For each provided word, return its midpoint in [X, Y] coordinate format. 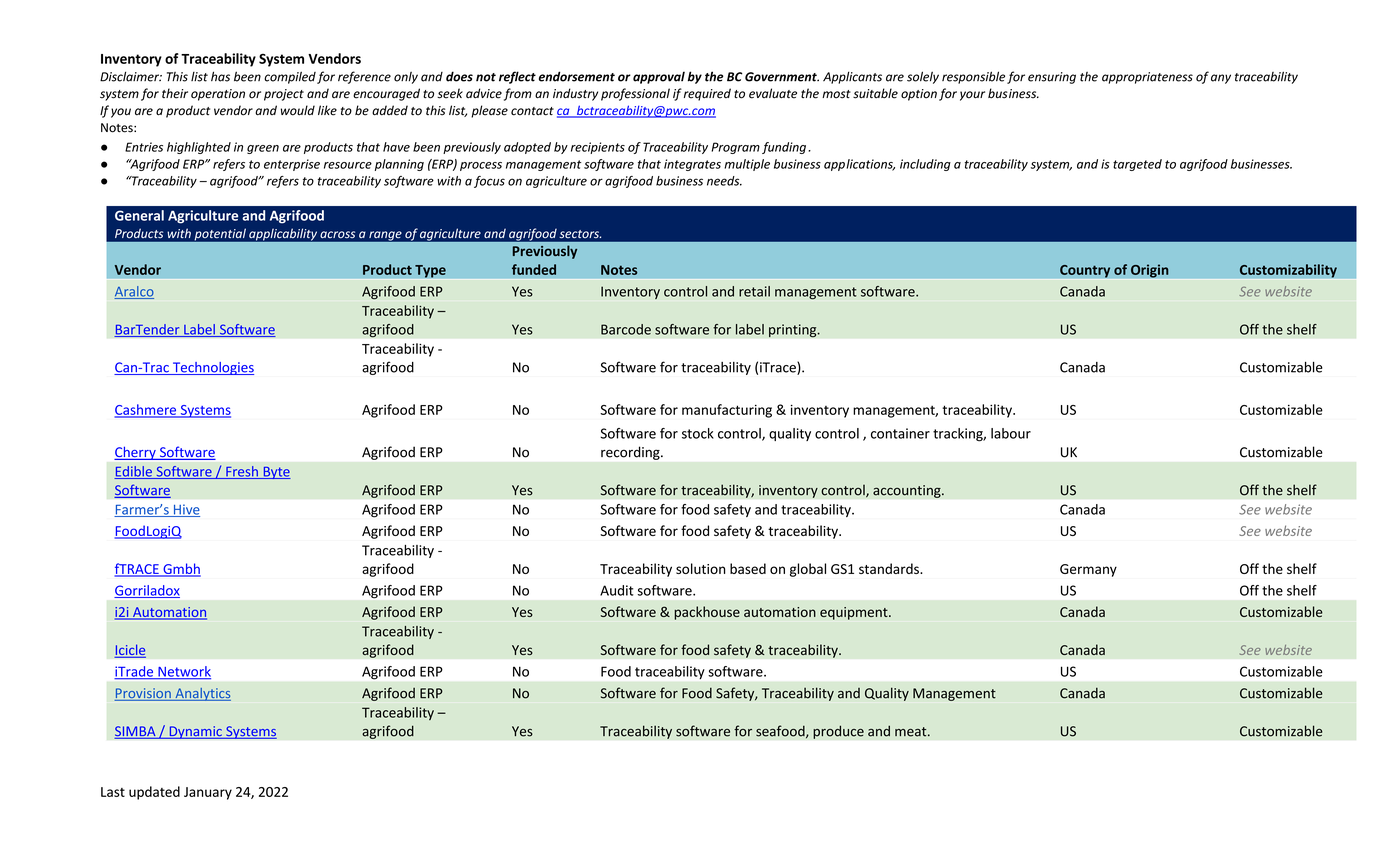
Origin [1150, 271]
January [208, 793]
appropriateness [1147, 78]
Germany [1088, 570]
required [707, 94]
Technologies [212, 368]
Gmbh [181, 570]
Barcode [626, 329]
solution [700, 568]
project [284, 95]
